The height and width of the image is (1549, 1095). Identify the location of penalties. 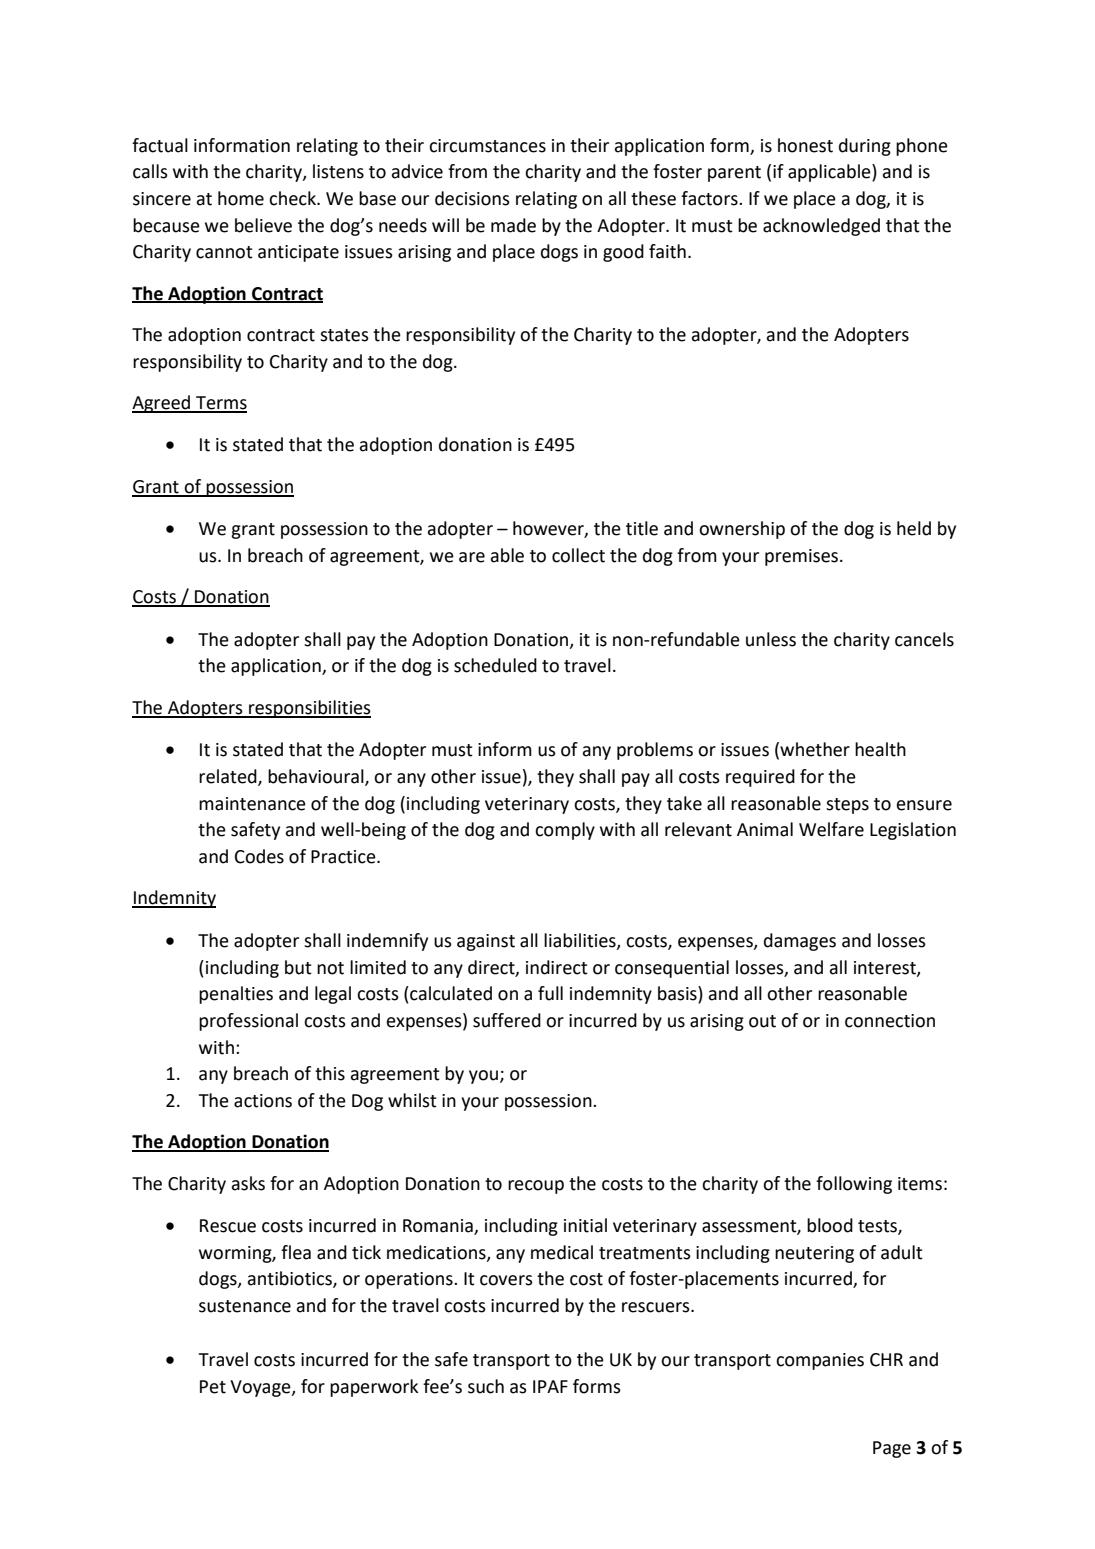
(236, 995).
